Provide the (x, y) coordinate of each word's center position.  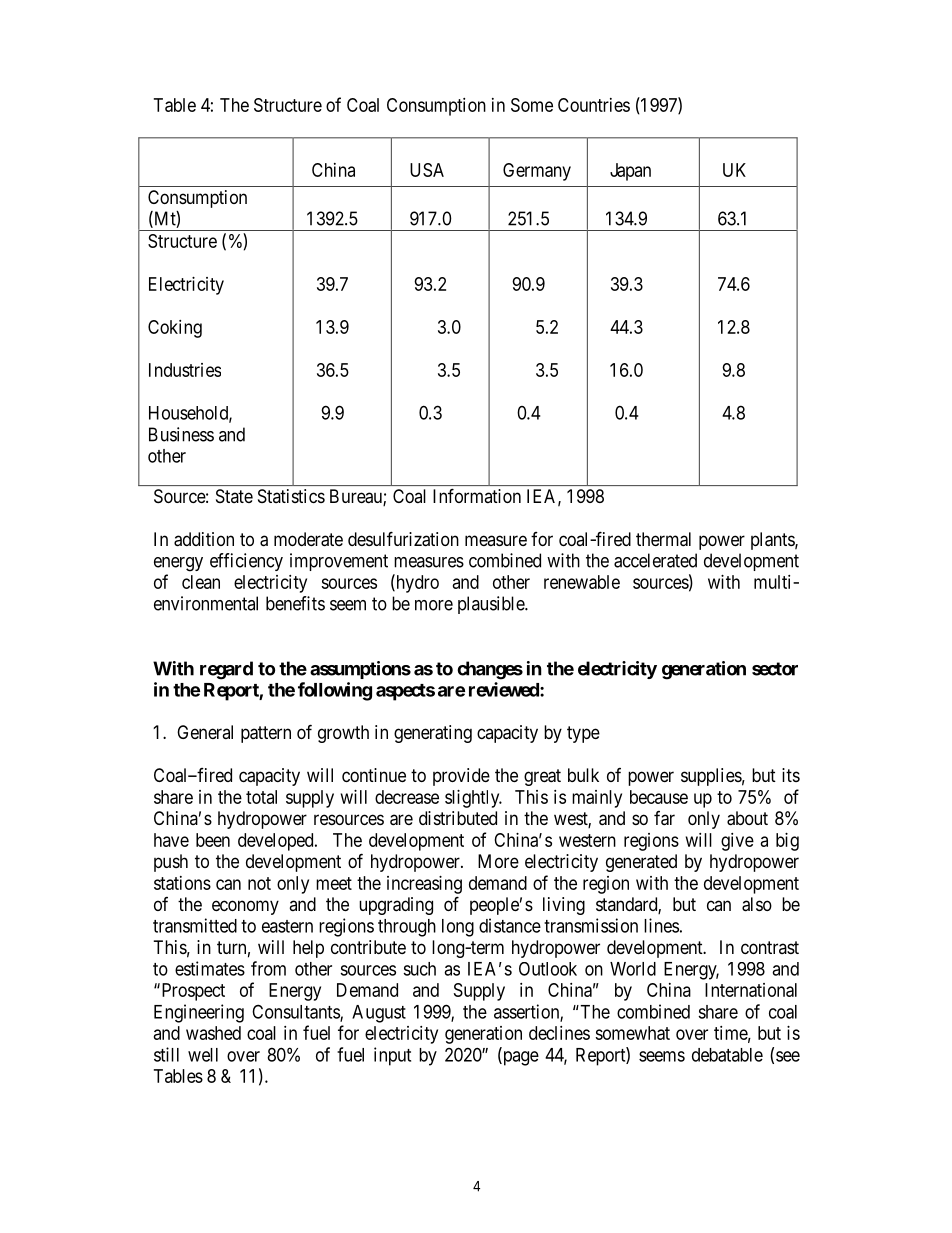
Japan (630, 172)
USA (427, 170)
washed (213, 1033)
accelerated (655, 560)
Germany (537, 172)
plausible (492, 605)
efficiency (246, 562)
